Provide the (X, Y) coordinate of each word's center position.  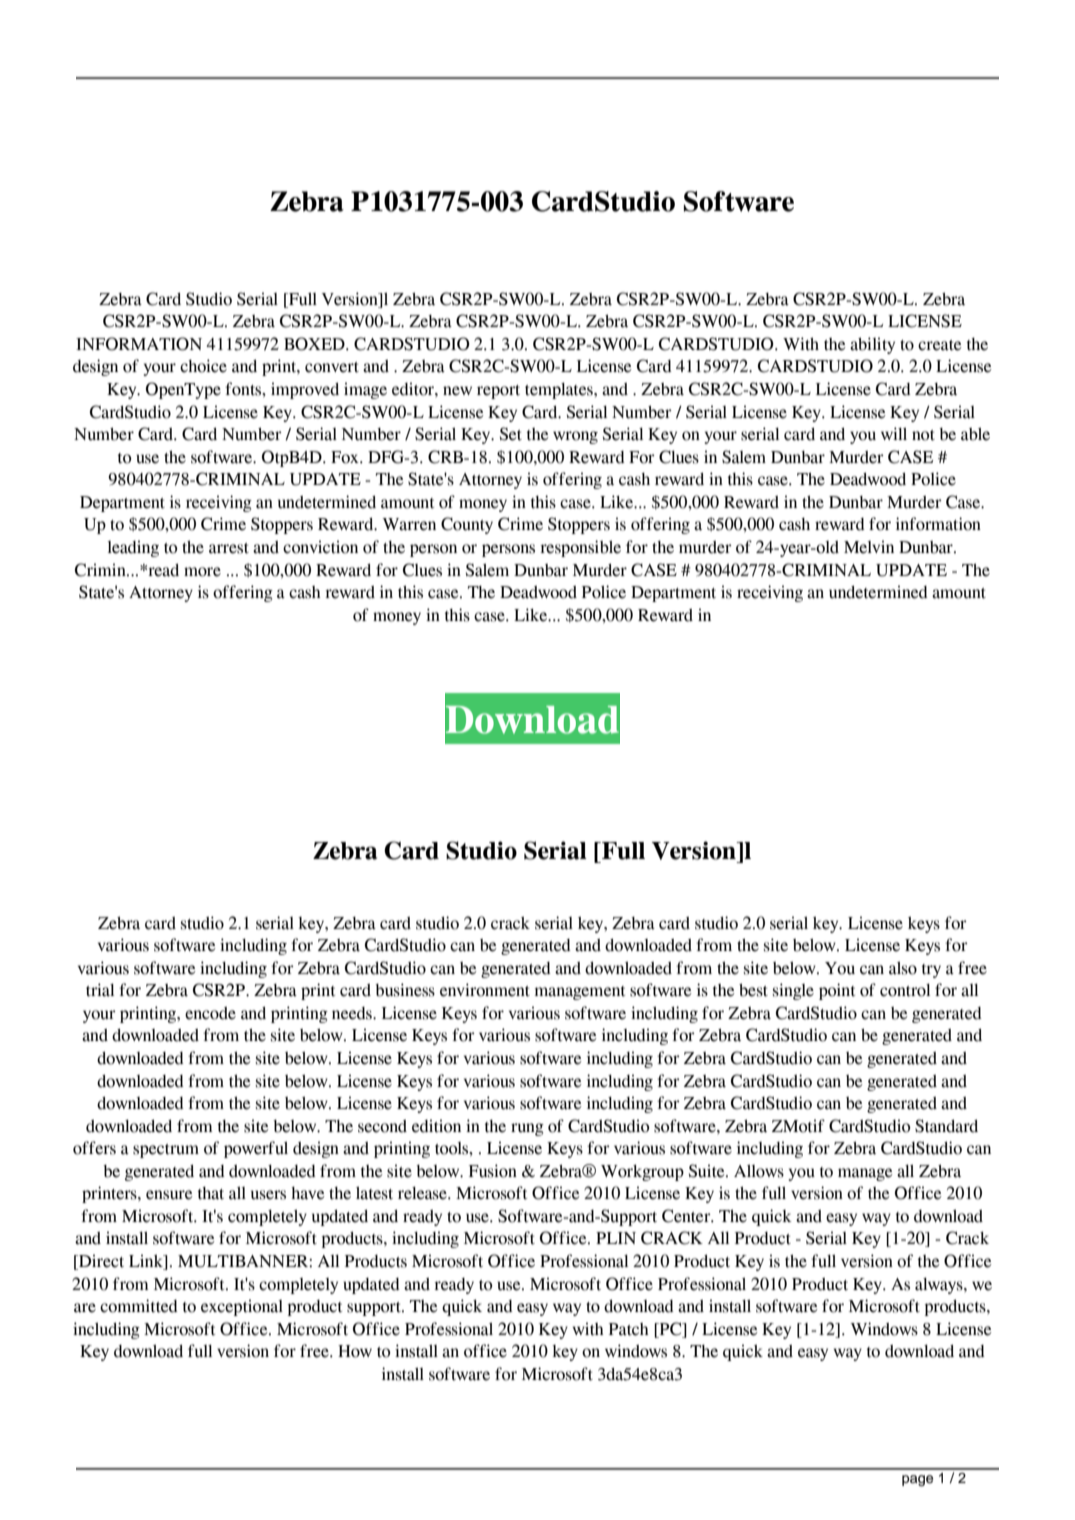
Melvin (869, 547)
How (355, 1351)
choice (203, 366)
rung (527, 1129)
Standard (946, 1126)
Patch (629, 1329)
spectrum (166, 1151)
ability (872, 345)
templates (560, 391)
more (202, 572)
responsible (580, 548)
